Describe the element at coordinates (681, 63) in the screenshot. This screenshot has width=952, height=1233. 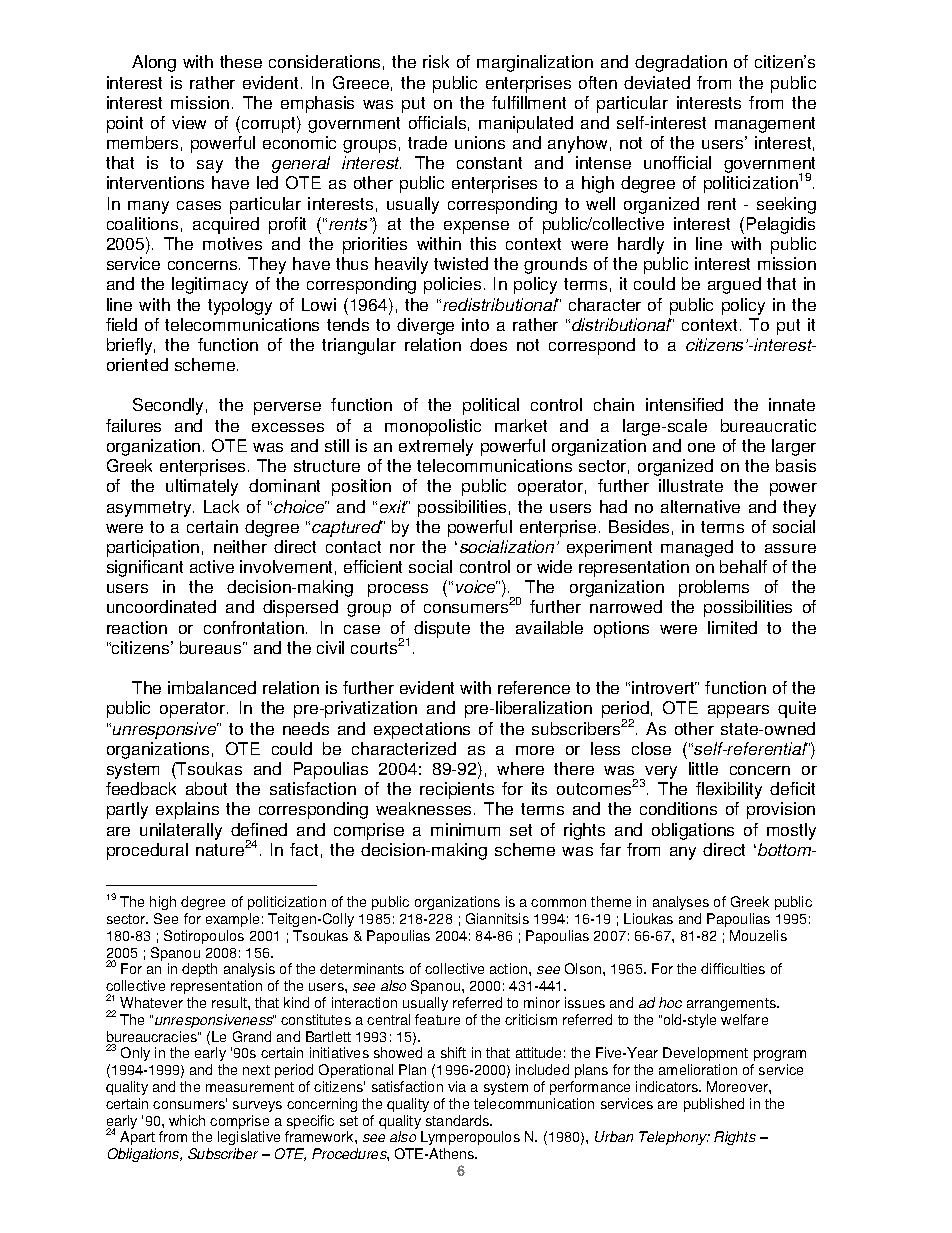
I see `degradation` at that location.
